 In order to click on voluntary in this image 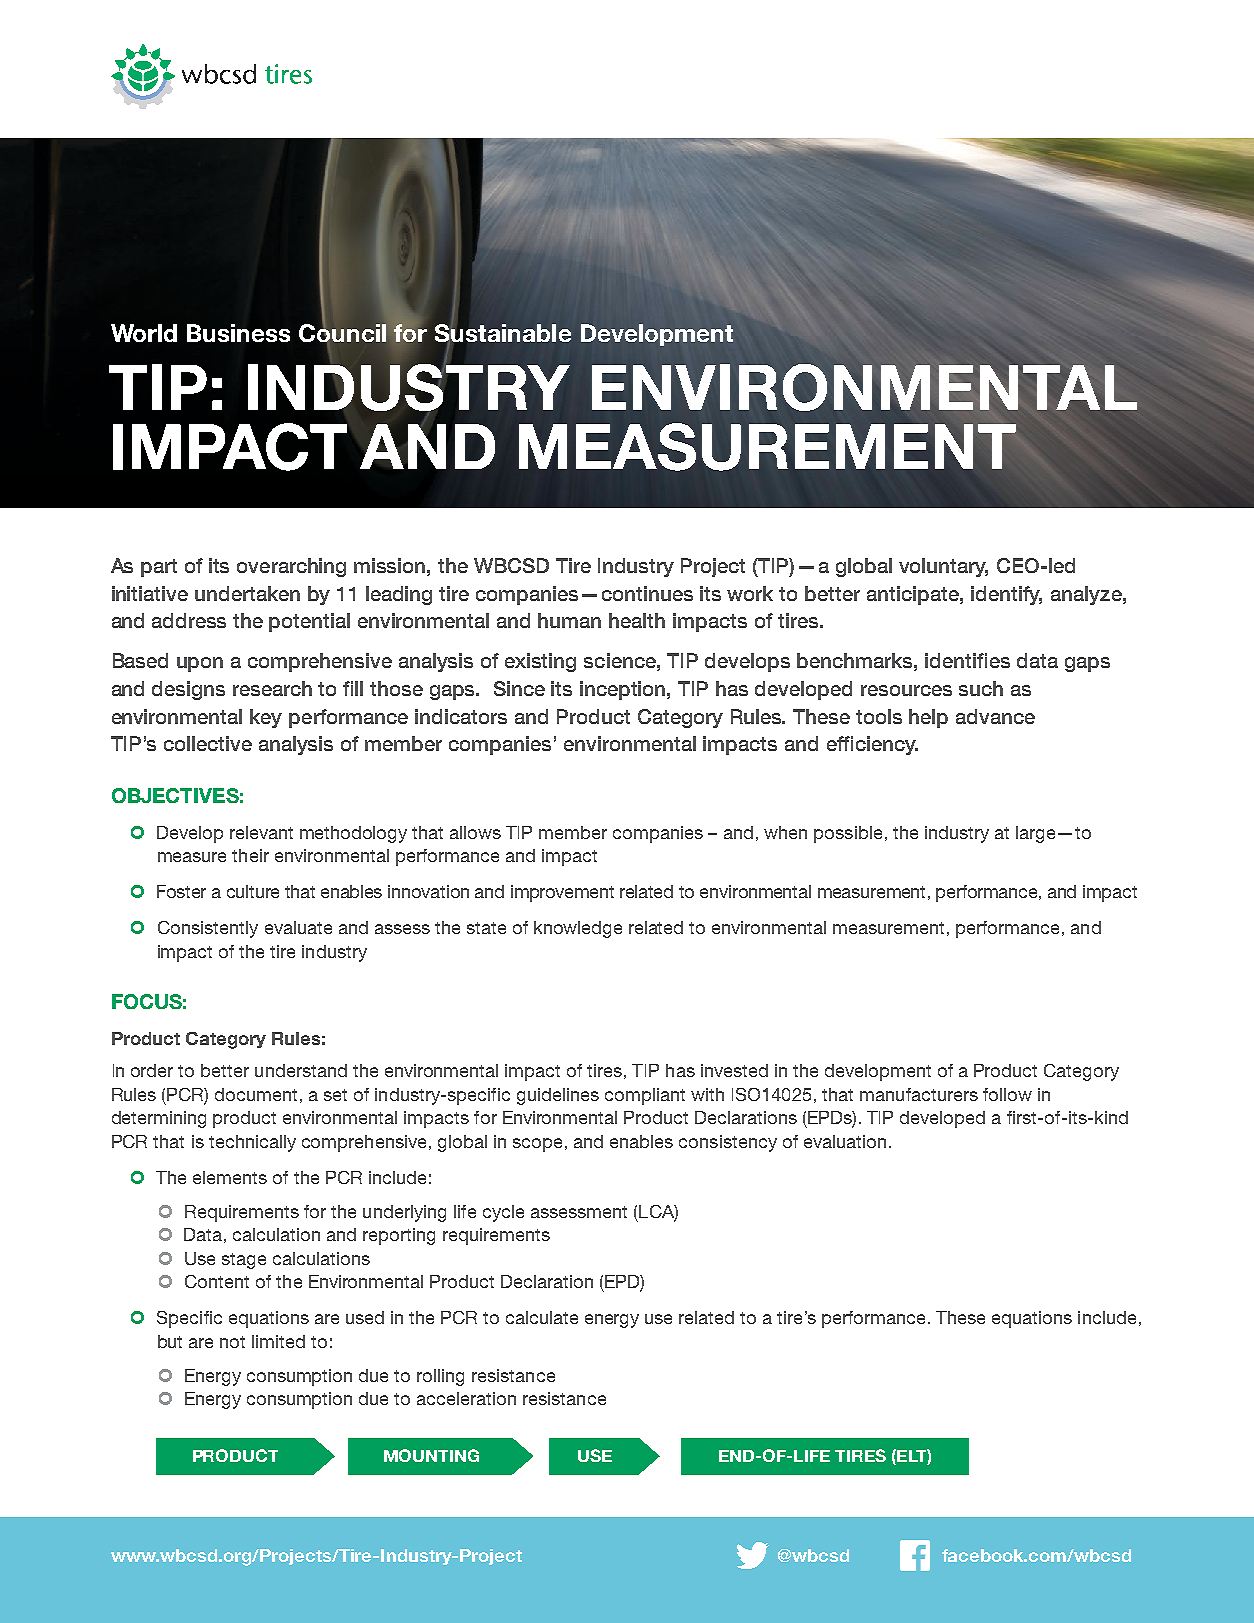, I will do `click(943, 567)`.
